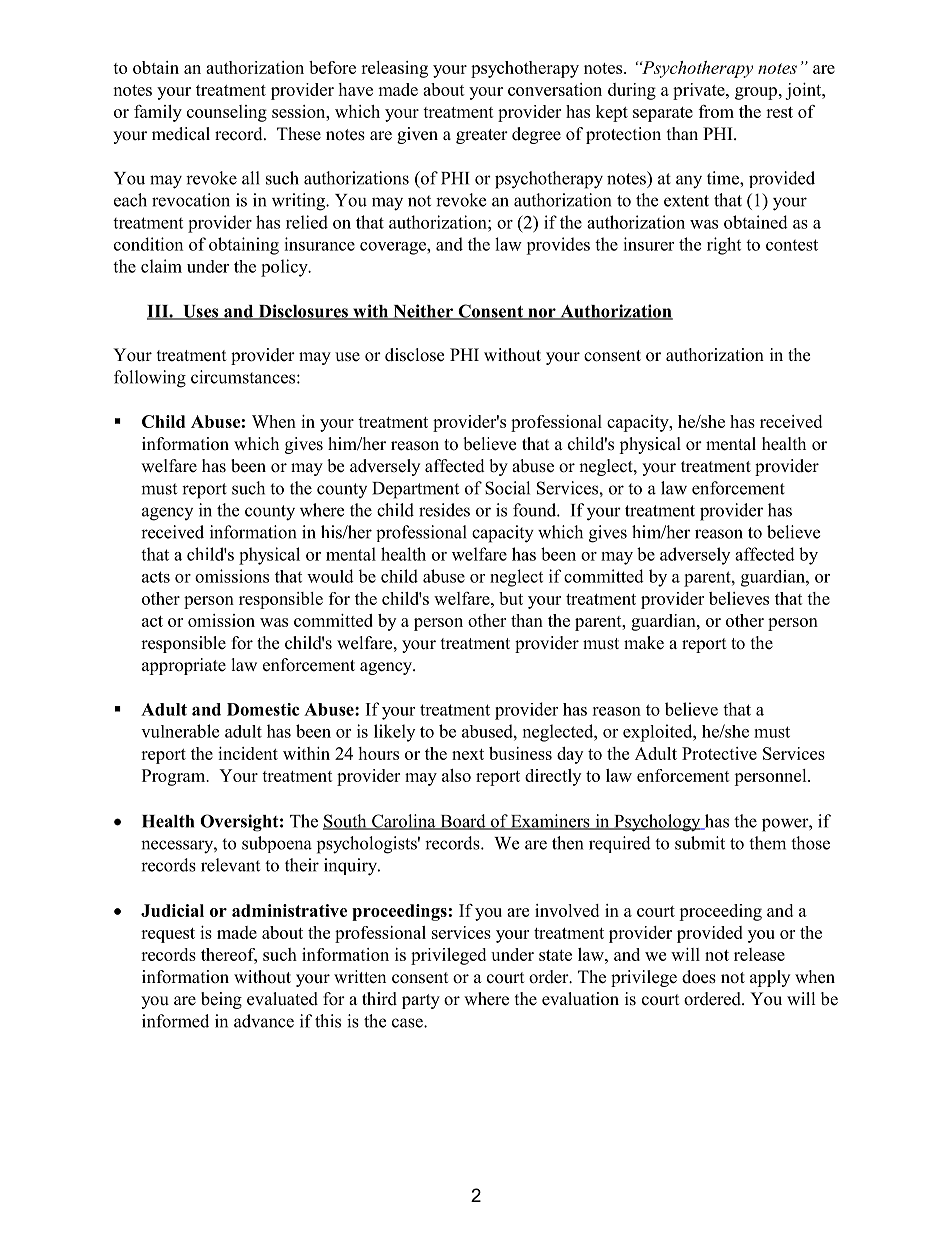 This document has width=952, height=1233. I want to click on also, so click(456, 775).
